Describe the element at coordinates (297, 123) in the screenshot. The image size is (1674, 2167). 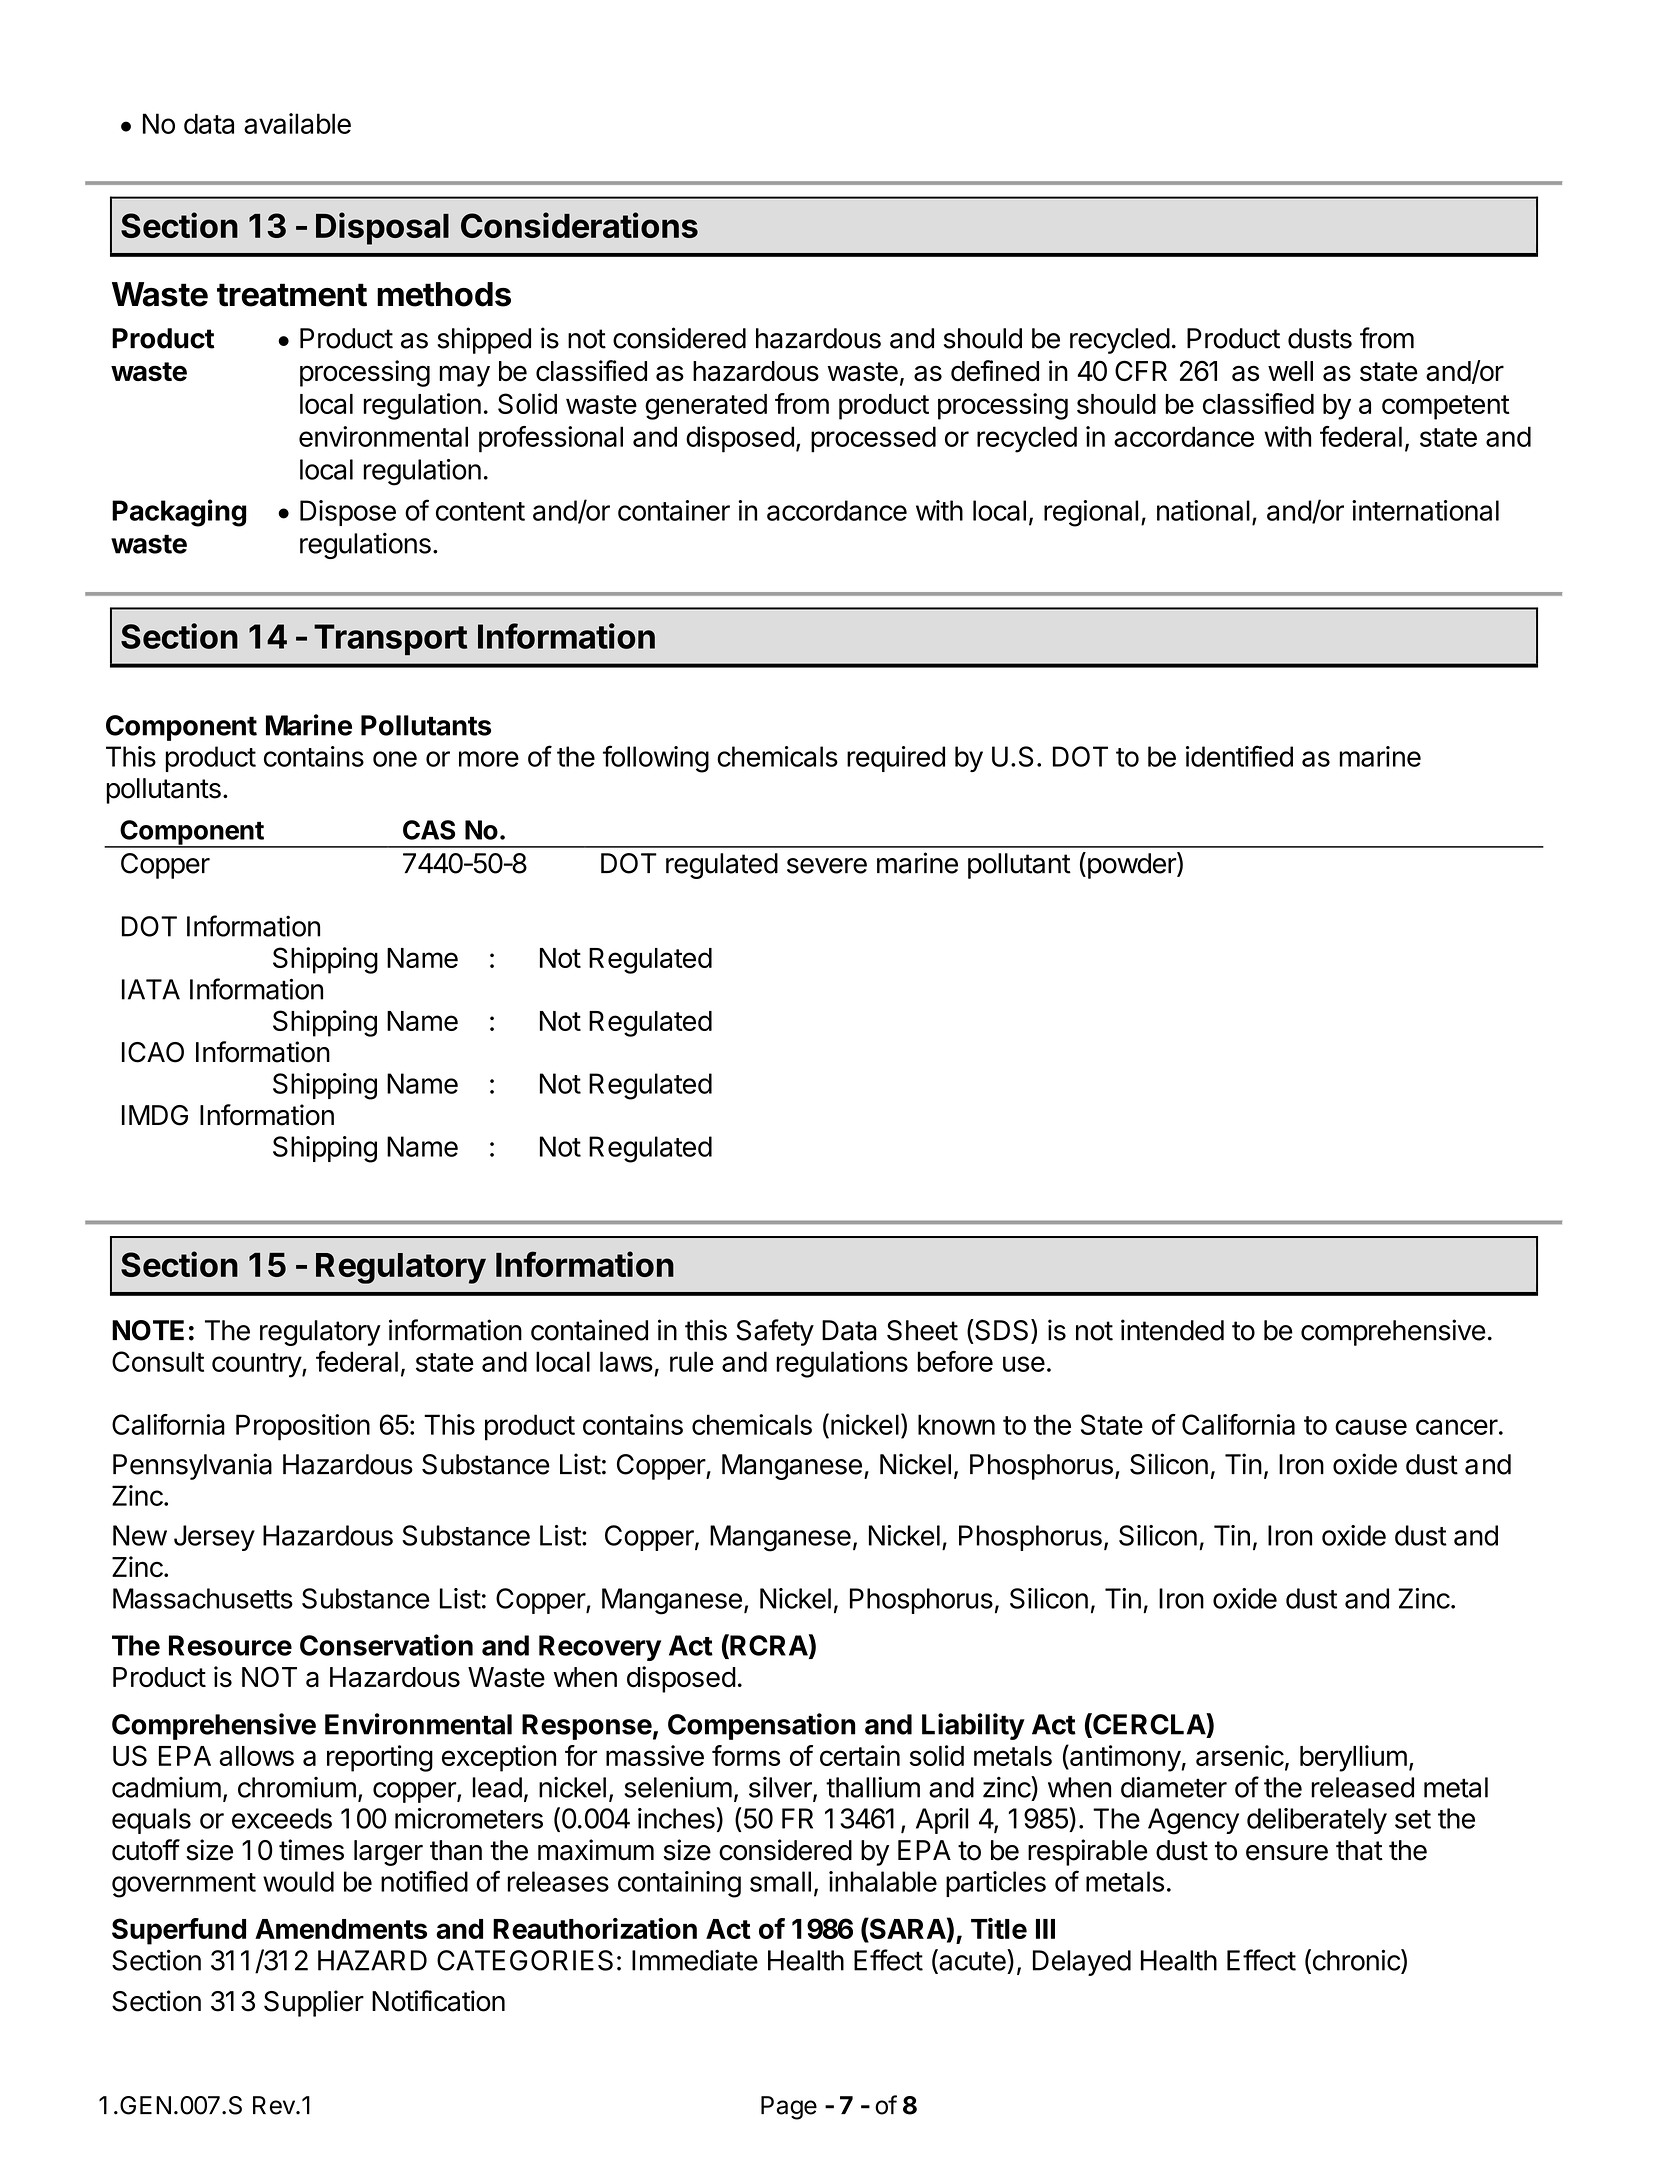
I see `available` at that location.
